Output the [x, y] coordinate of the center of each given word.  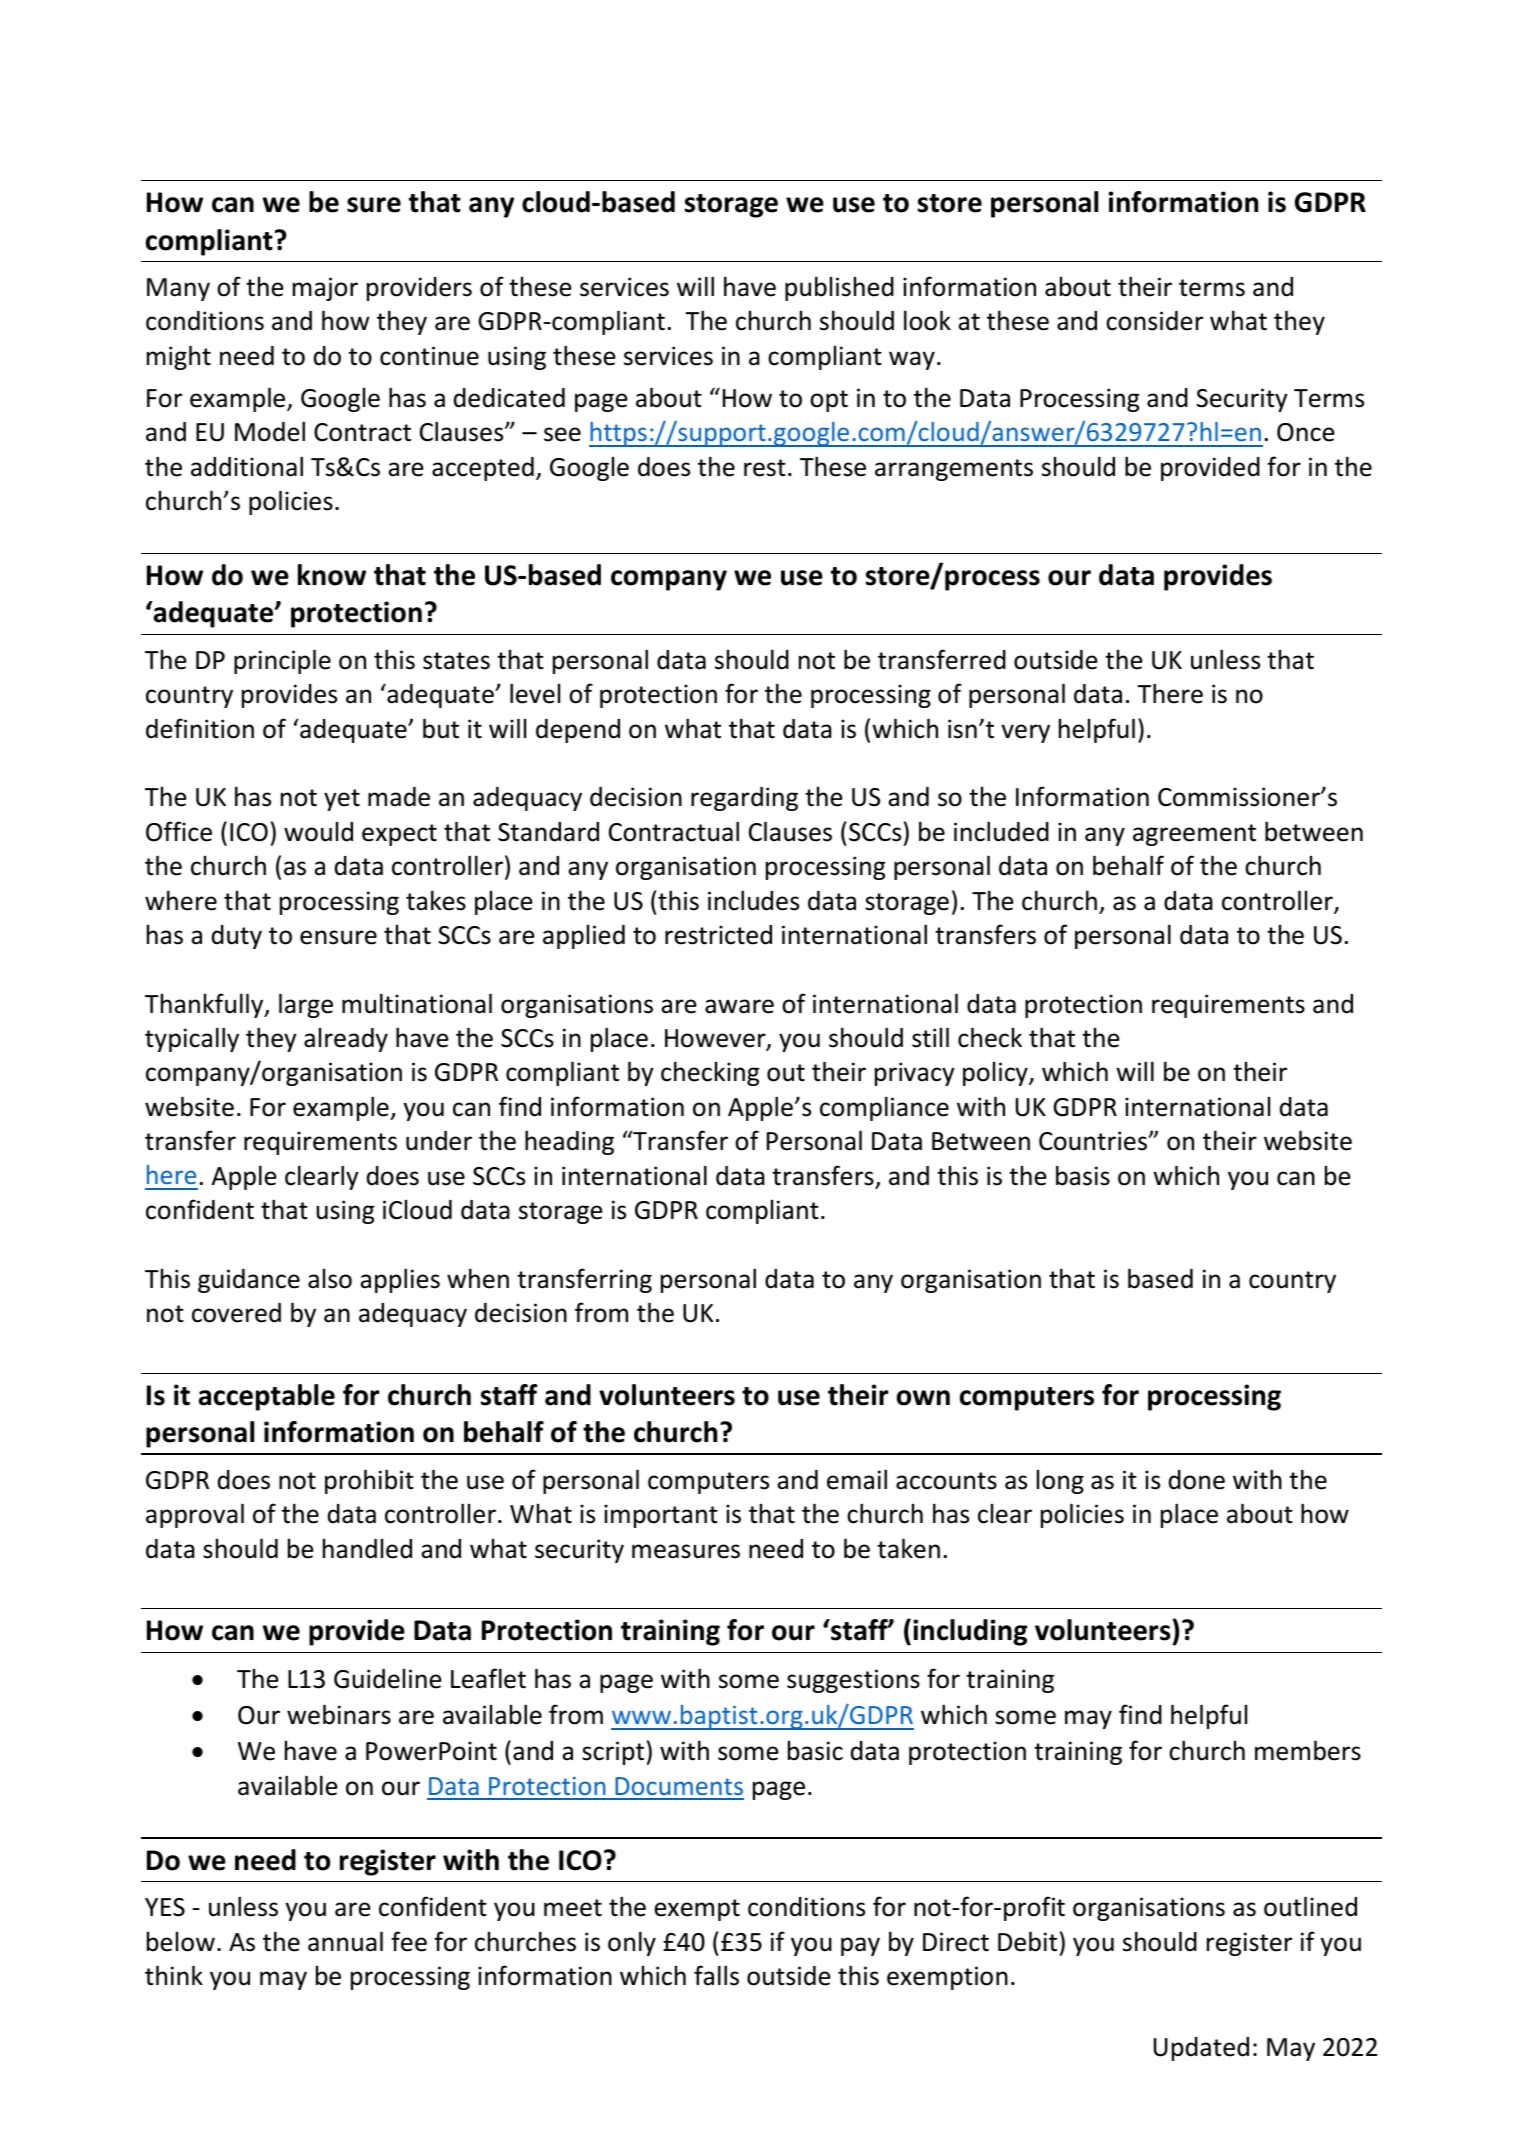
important [661, 1516]
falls [716, 1975]
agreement [1194, 835]
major [325, 289]
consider [1154, 321]
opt [829, 401]
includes [753, 900]
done [1197, 1480]
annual [345, 1941]
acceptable [267, 1397]
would [318, 832]
